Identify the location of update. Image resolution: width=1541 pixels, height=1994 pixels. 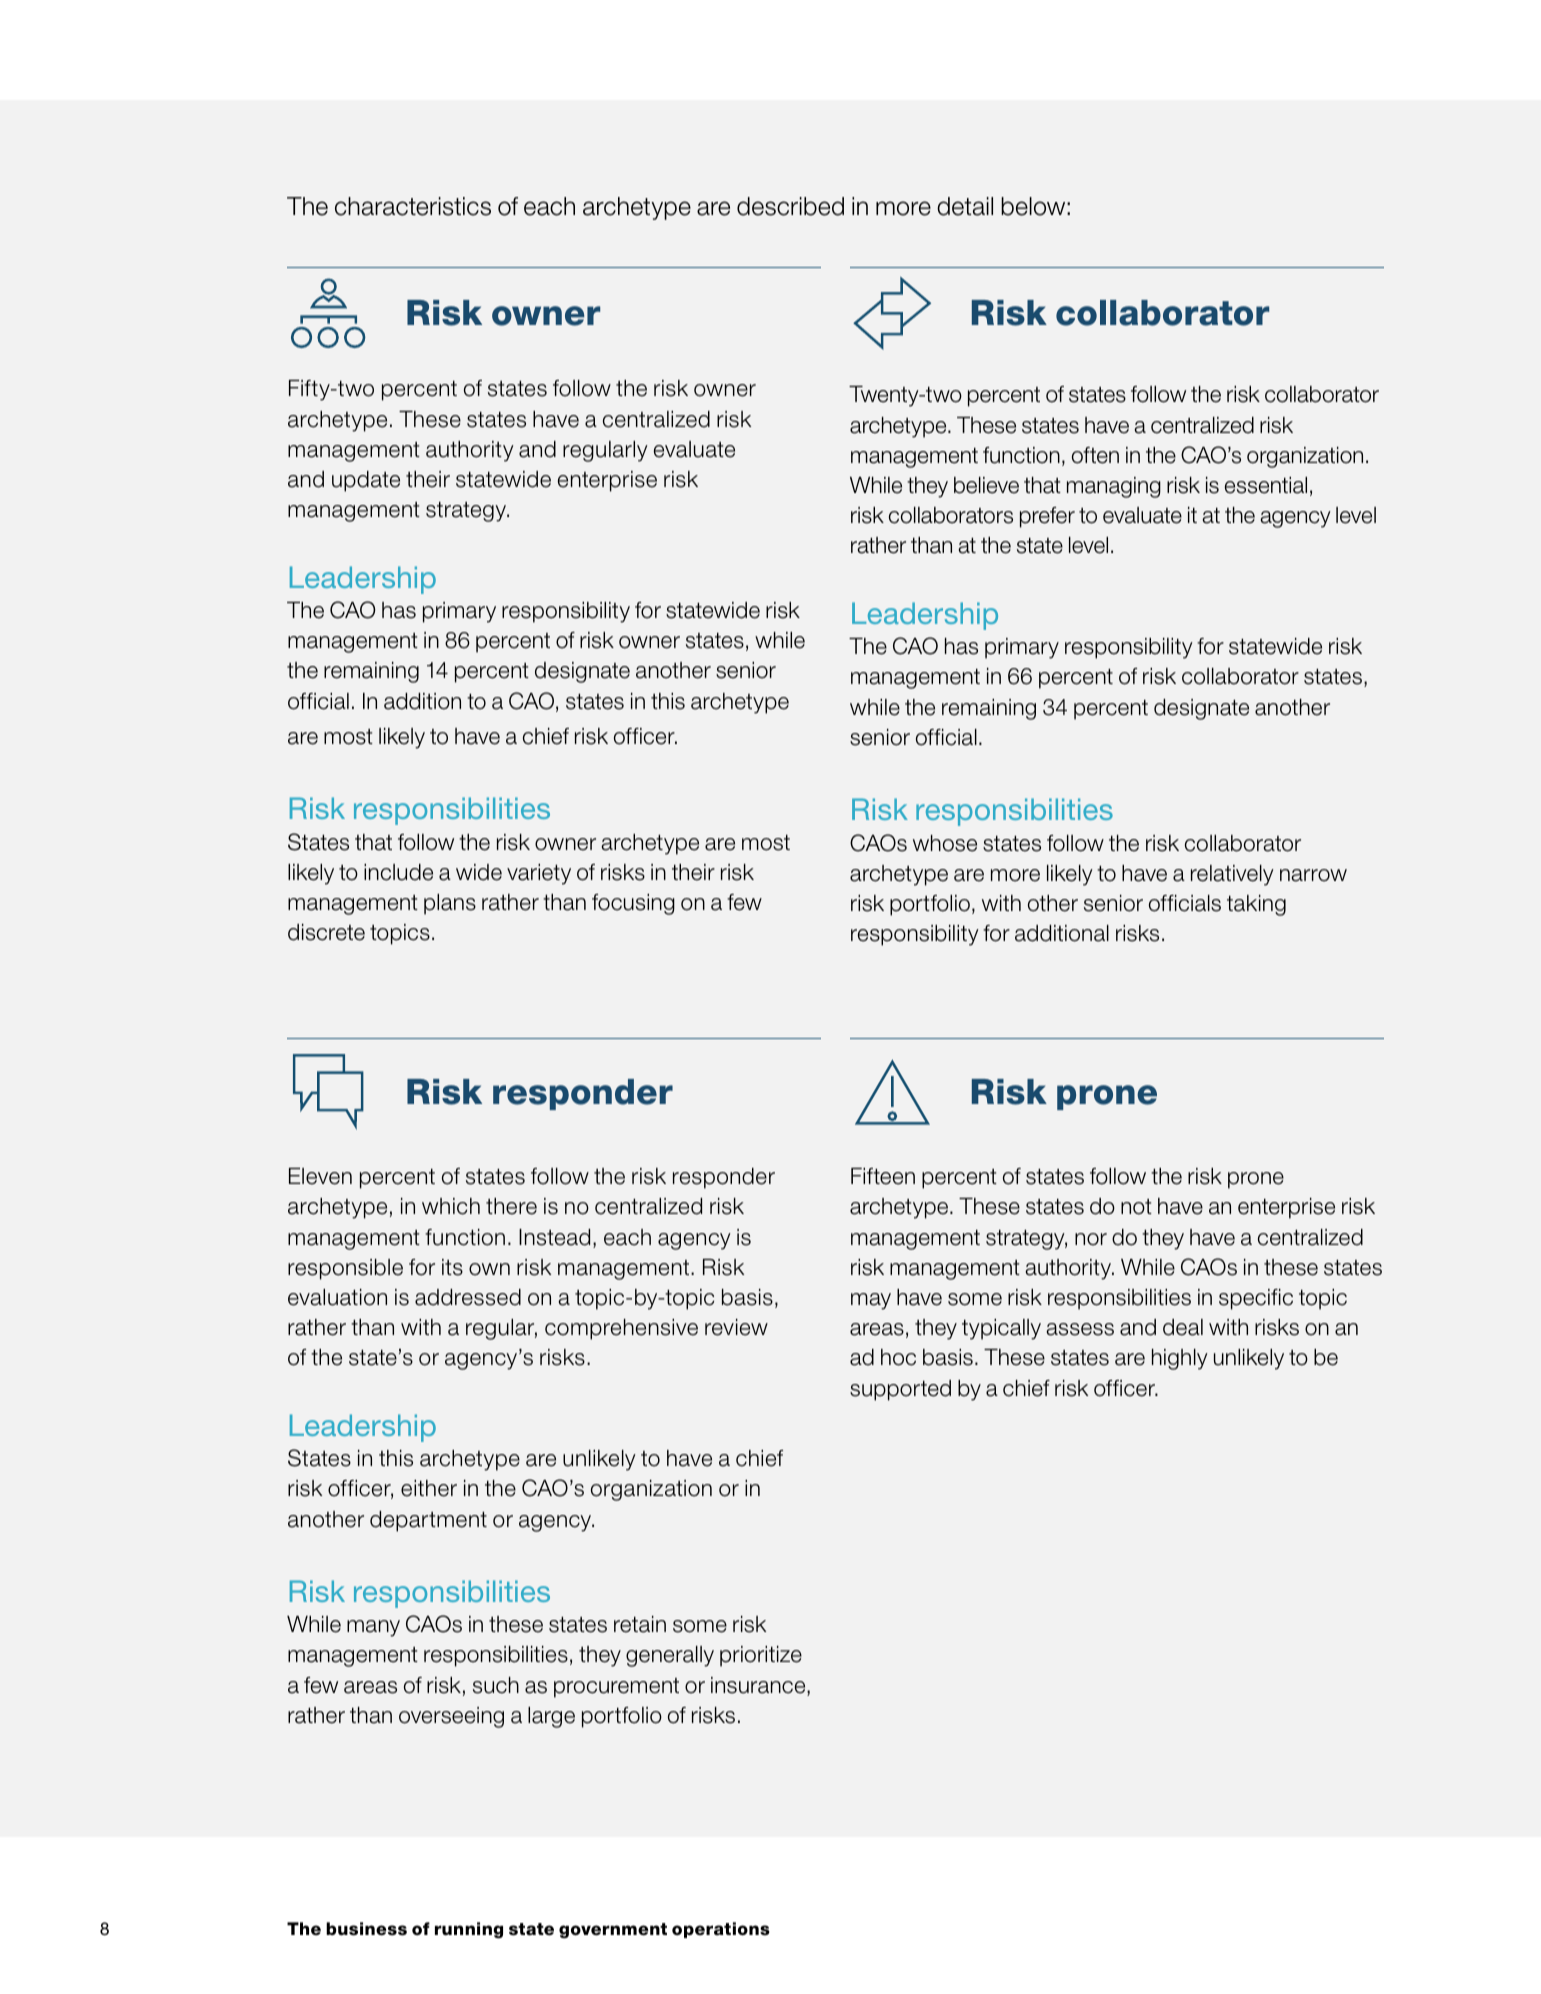
(366, 481).
